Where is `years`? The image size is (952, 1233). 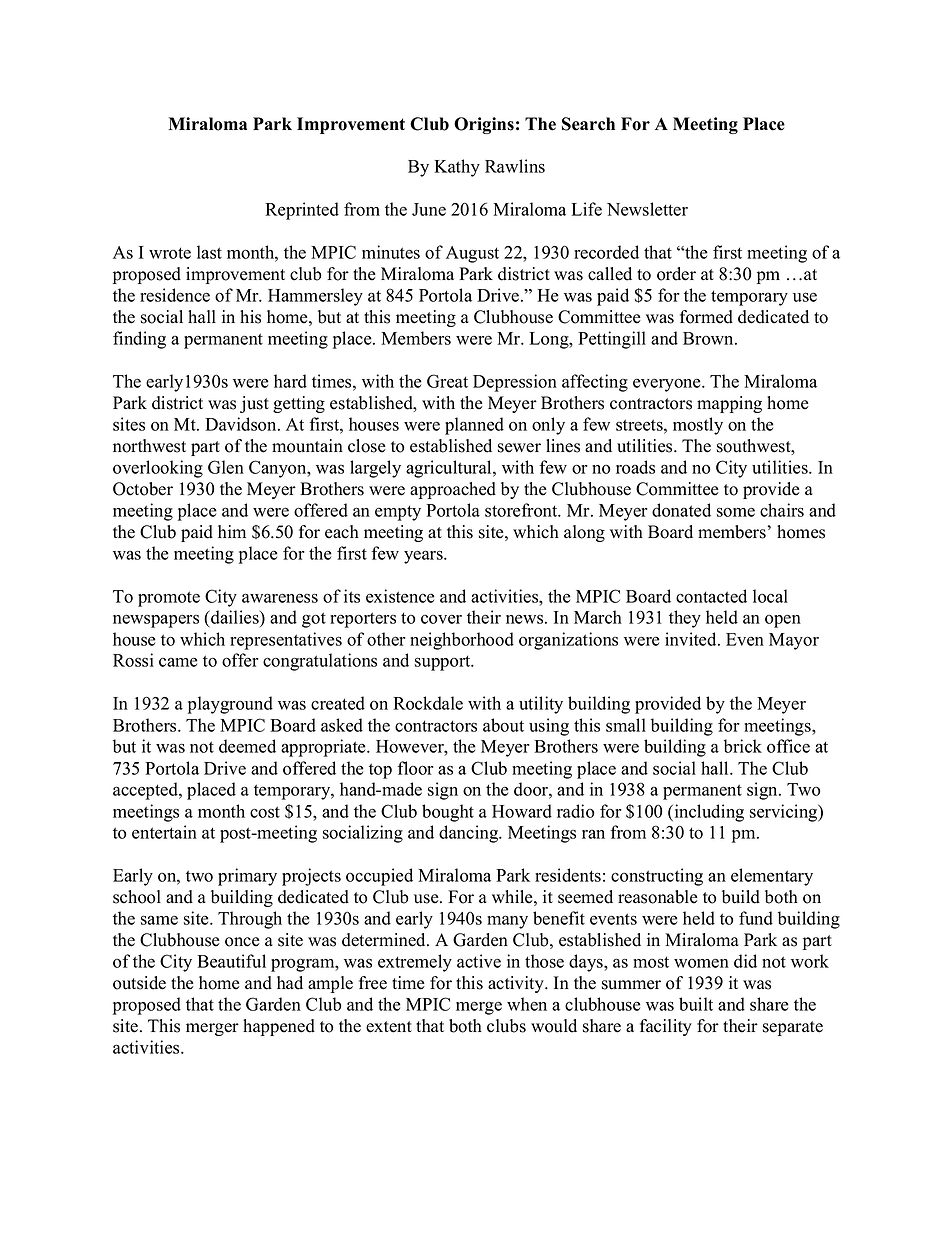
years is located at coordinates (424, 557).
